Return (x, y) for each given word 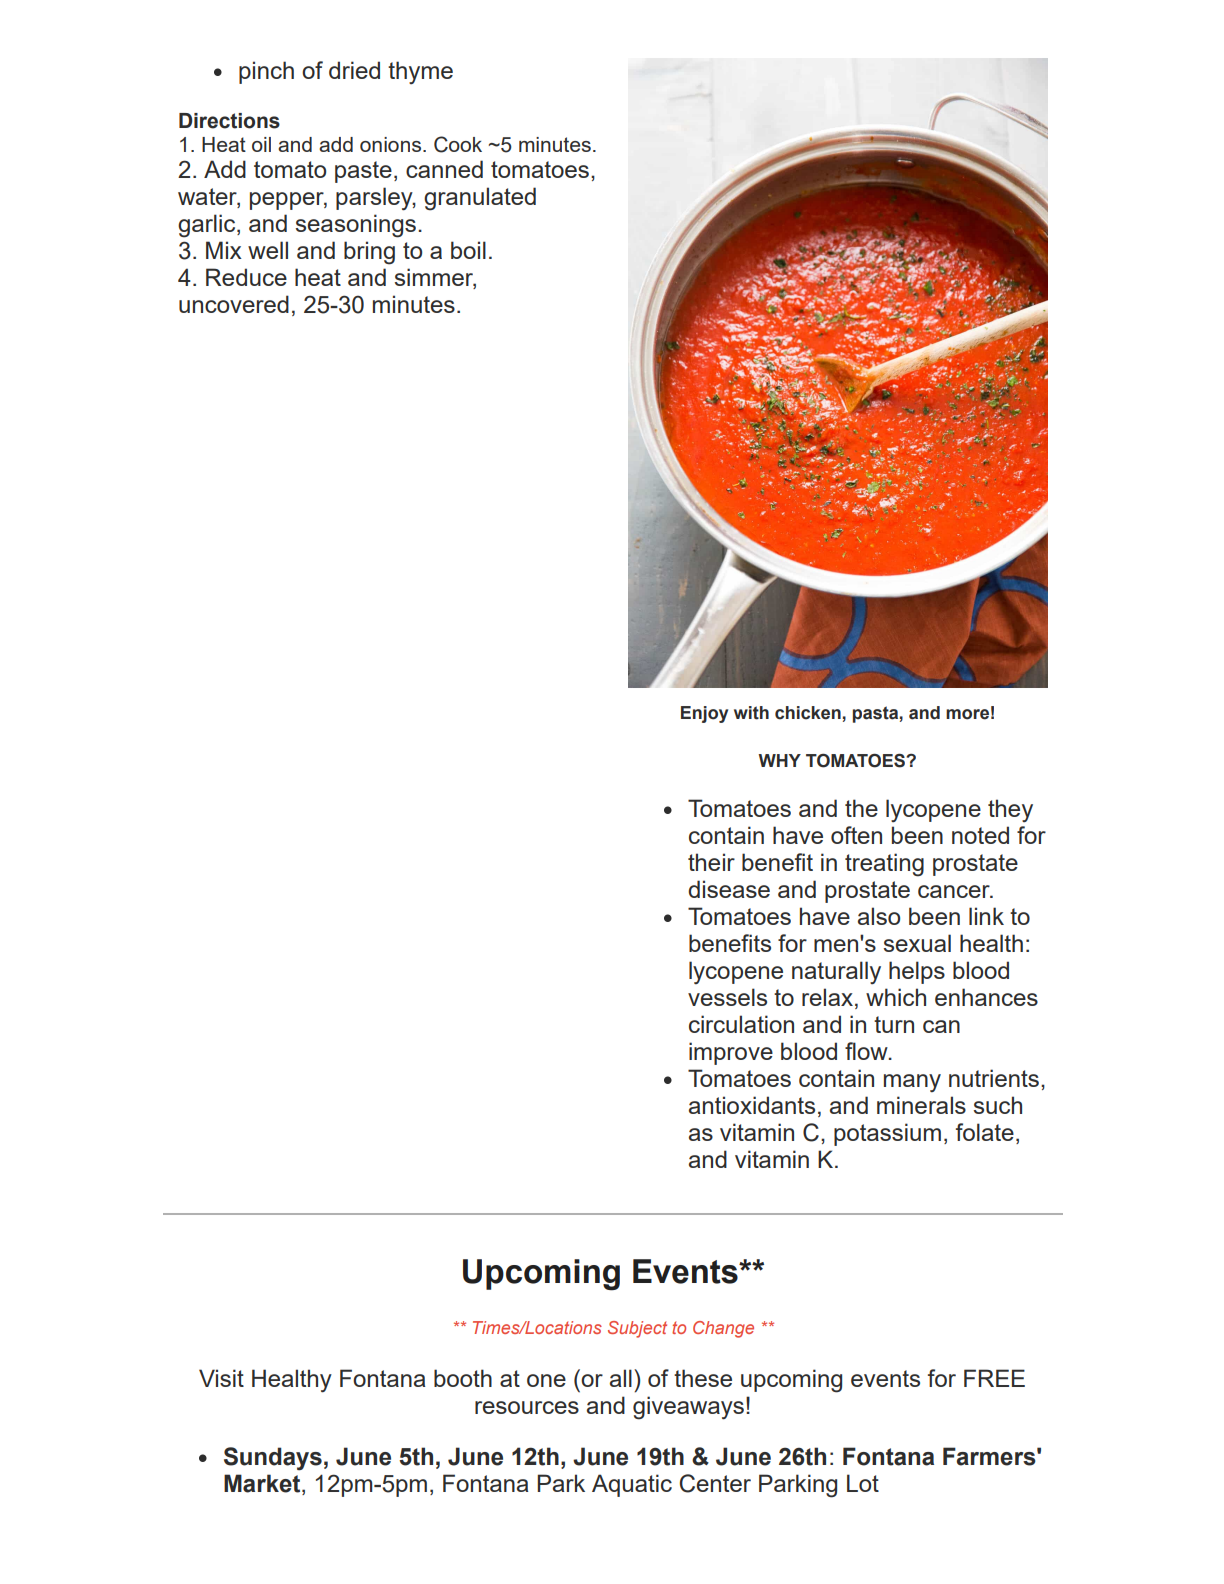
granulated (480, 199)
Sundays (273, 1459)
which (896, 997)
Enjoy (704, 714)
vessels (727, 997)
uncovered (234, 304)
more (967, 714)
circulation (741, 1024)
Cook (458, 144)
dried (354, 70)
